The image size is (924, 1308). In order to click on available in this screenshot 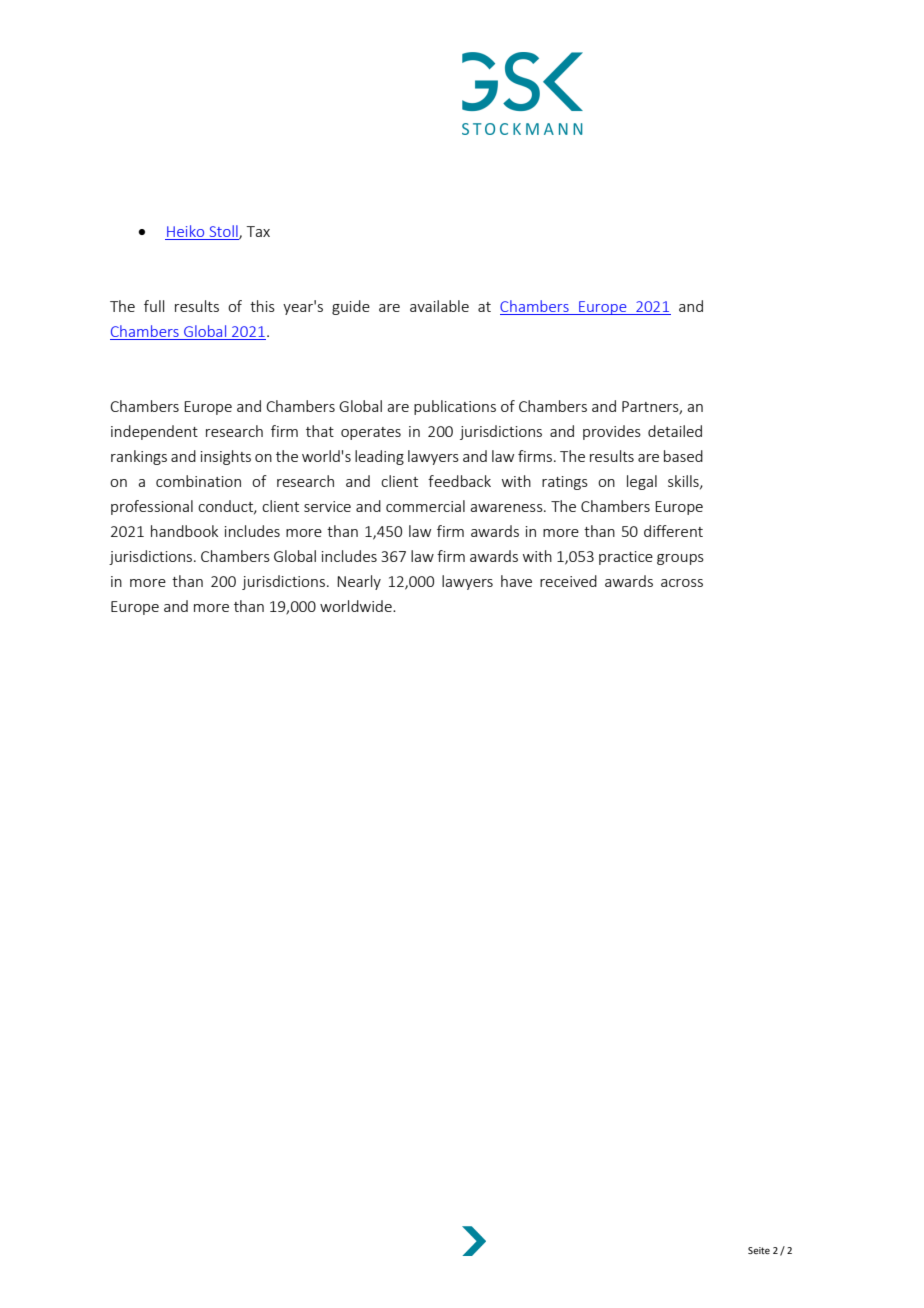, I will do `click(439, 306)`.
